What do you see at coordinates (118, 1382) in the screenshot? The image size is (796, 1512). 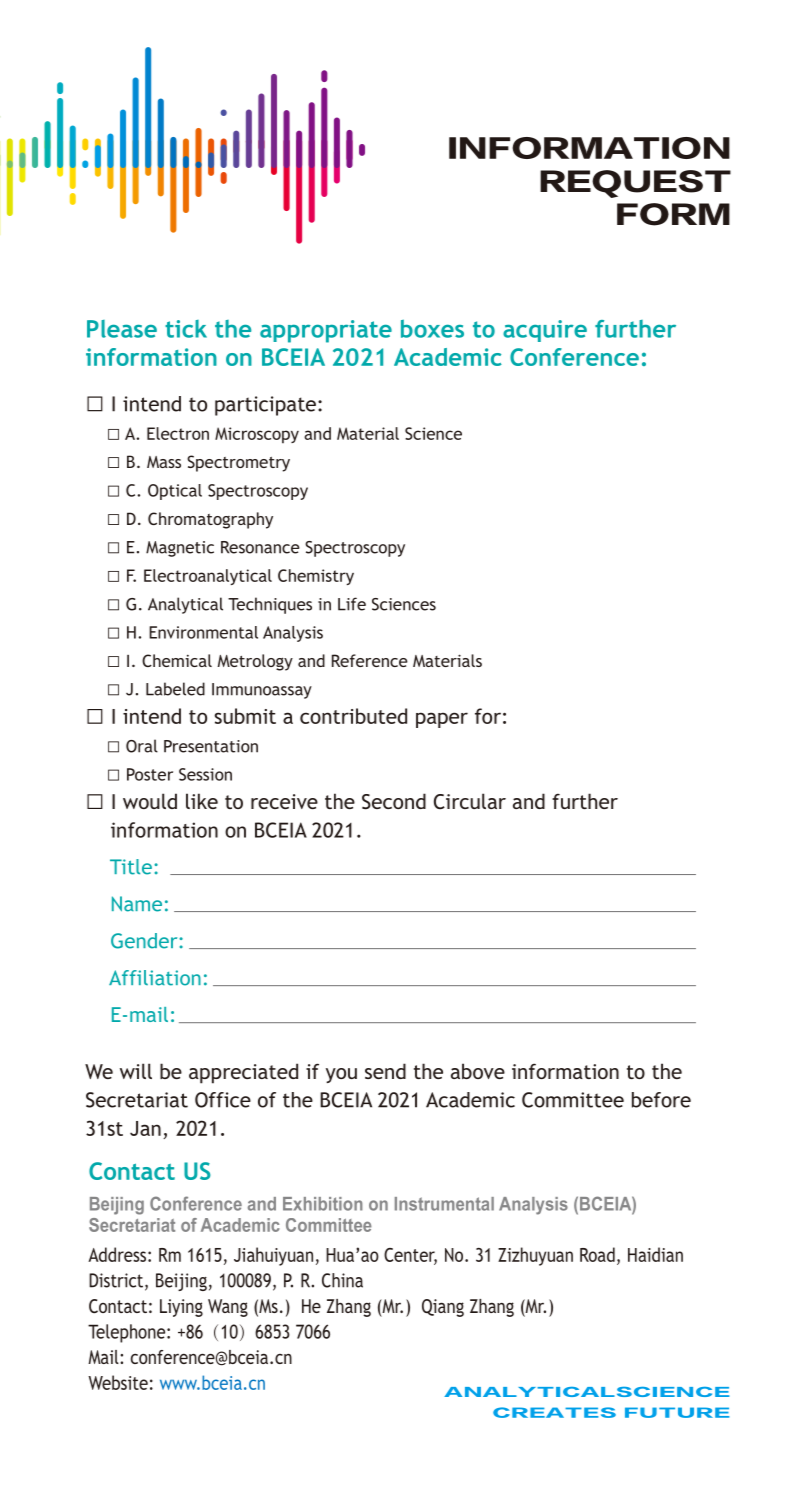 I see `Website` at bounding box center [118, 1382].
